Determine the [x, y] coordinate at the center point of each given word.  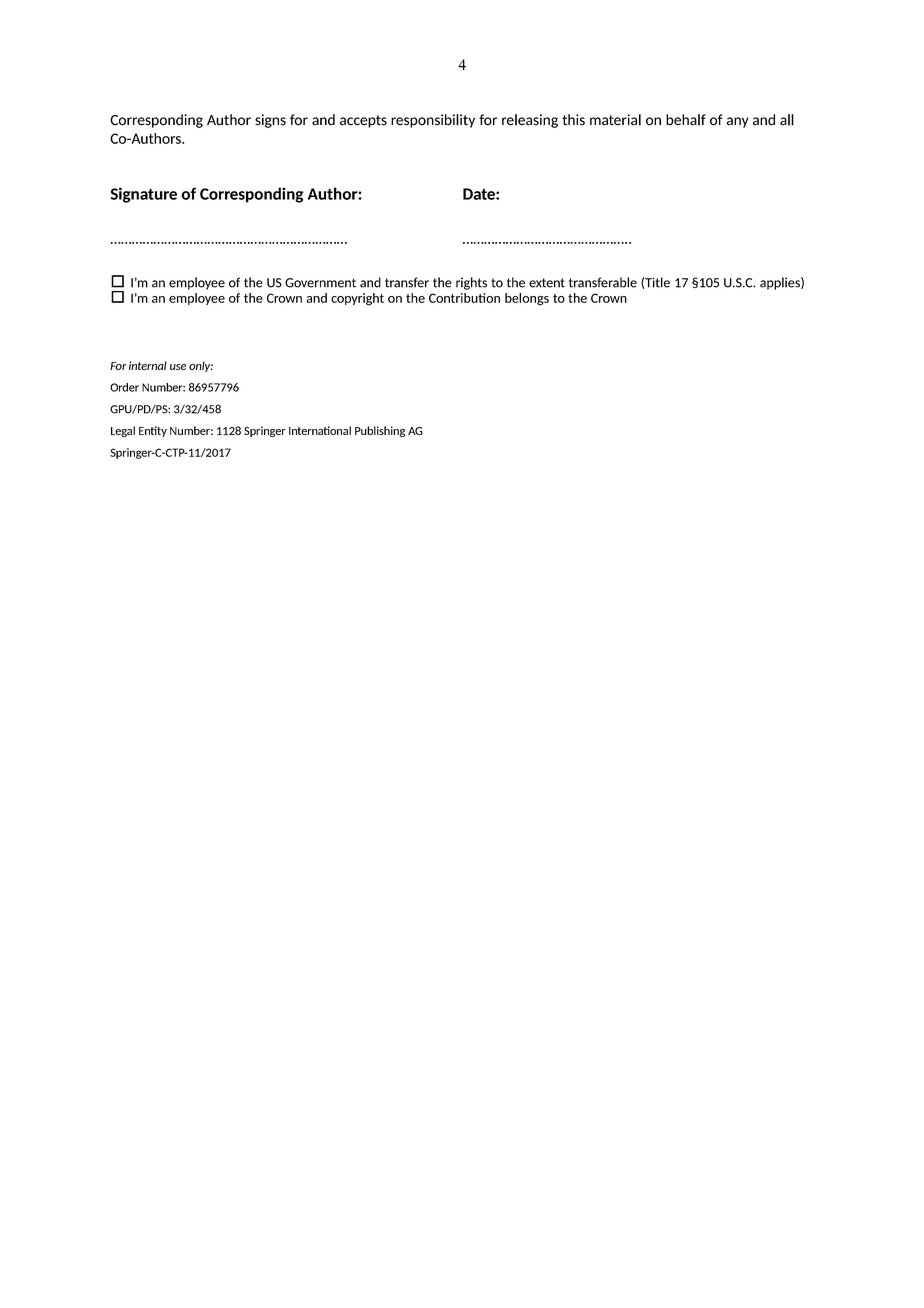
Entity [153, 431]
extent [547, 283]
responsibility [433, 121]
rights [471, 283]
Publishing [380, 431]
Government [320, 283]
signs [270, 121]
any [738, 122]
